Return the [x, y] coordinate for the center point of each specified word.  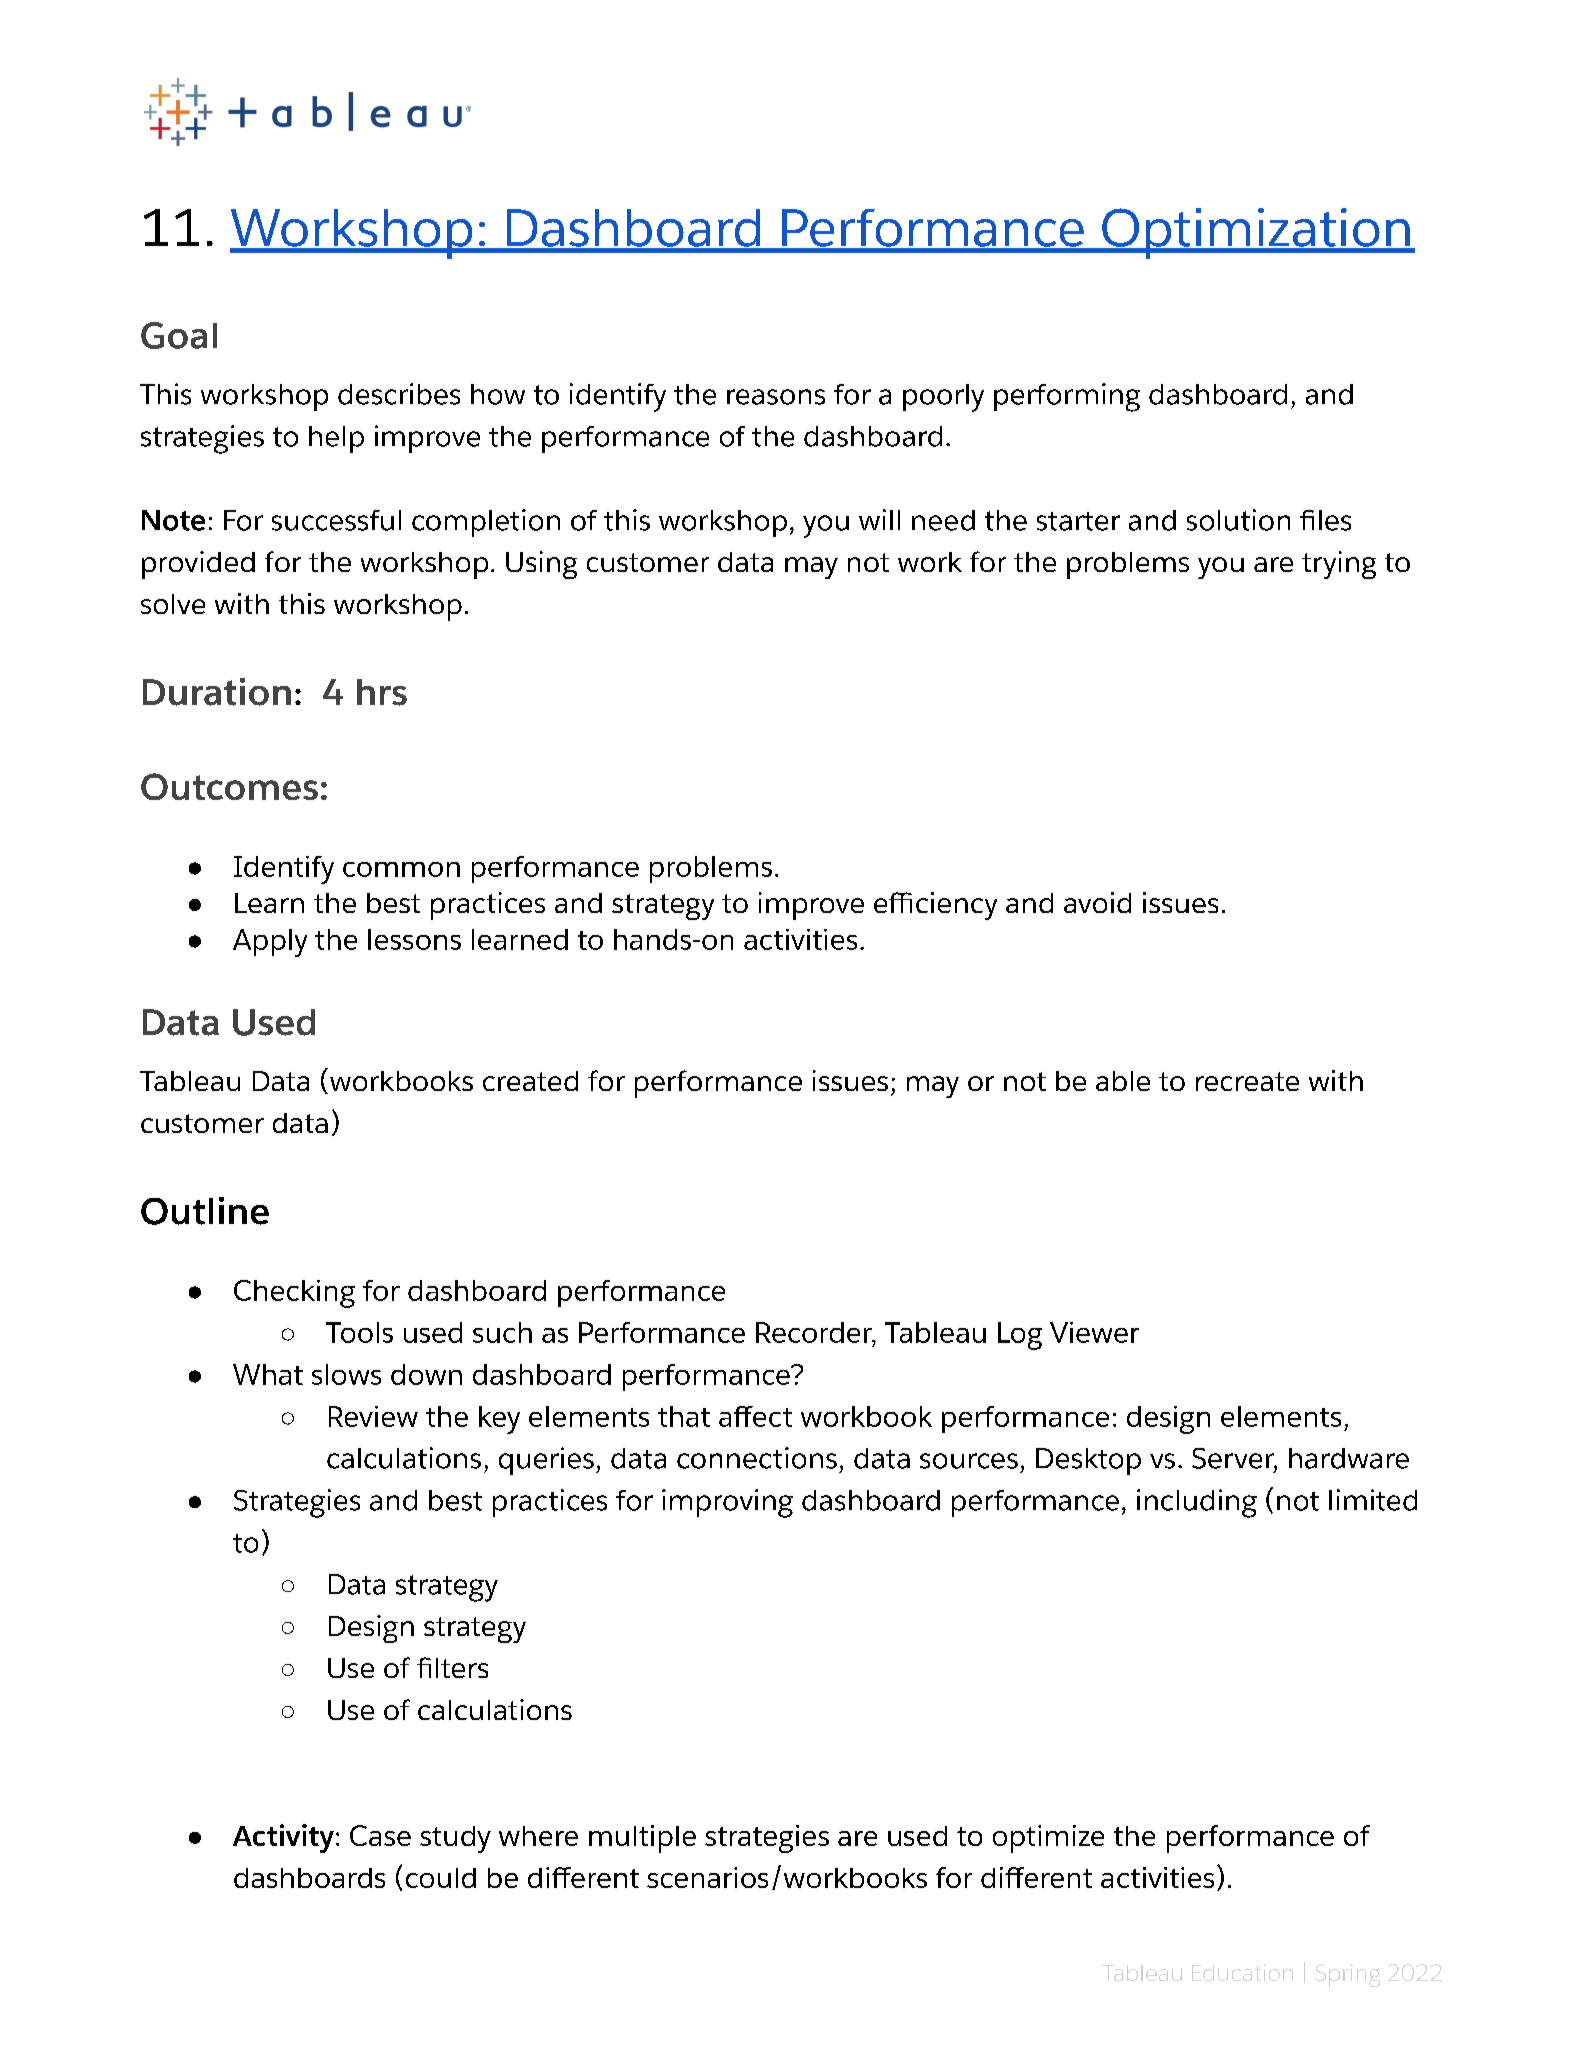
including [1197, 1503]
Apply [270, 943]
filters [452, 1667]
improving [727, 1503]
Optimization [1256, 233]
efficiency [935, 906]
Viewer [1094, 1332]
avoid [1097, 902]
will [879, 519]
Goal [179, 335]
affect [755, 1416]
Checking [294, 1294]
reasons [776, 397]
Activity [283, 1838]
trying [1339, 565]
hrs [382, 692]
